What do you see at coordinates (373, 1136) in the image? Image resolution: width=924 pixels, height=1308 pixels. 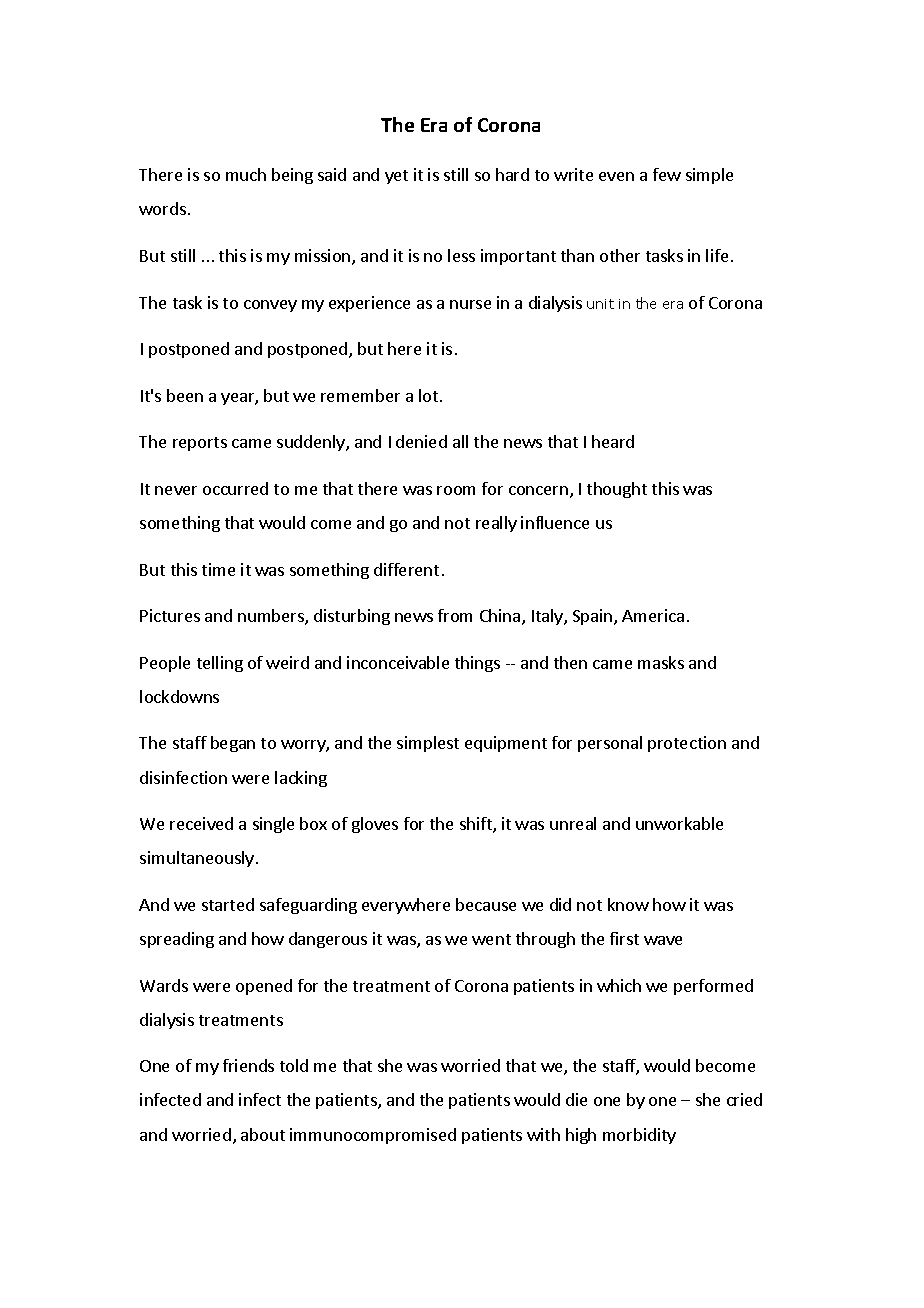 I see `immunocompromised` at bounding box center [373, 1136].
